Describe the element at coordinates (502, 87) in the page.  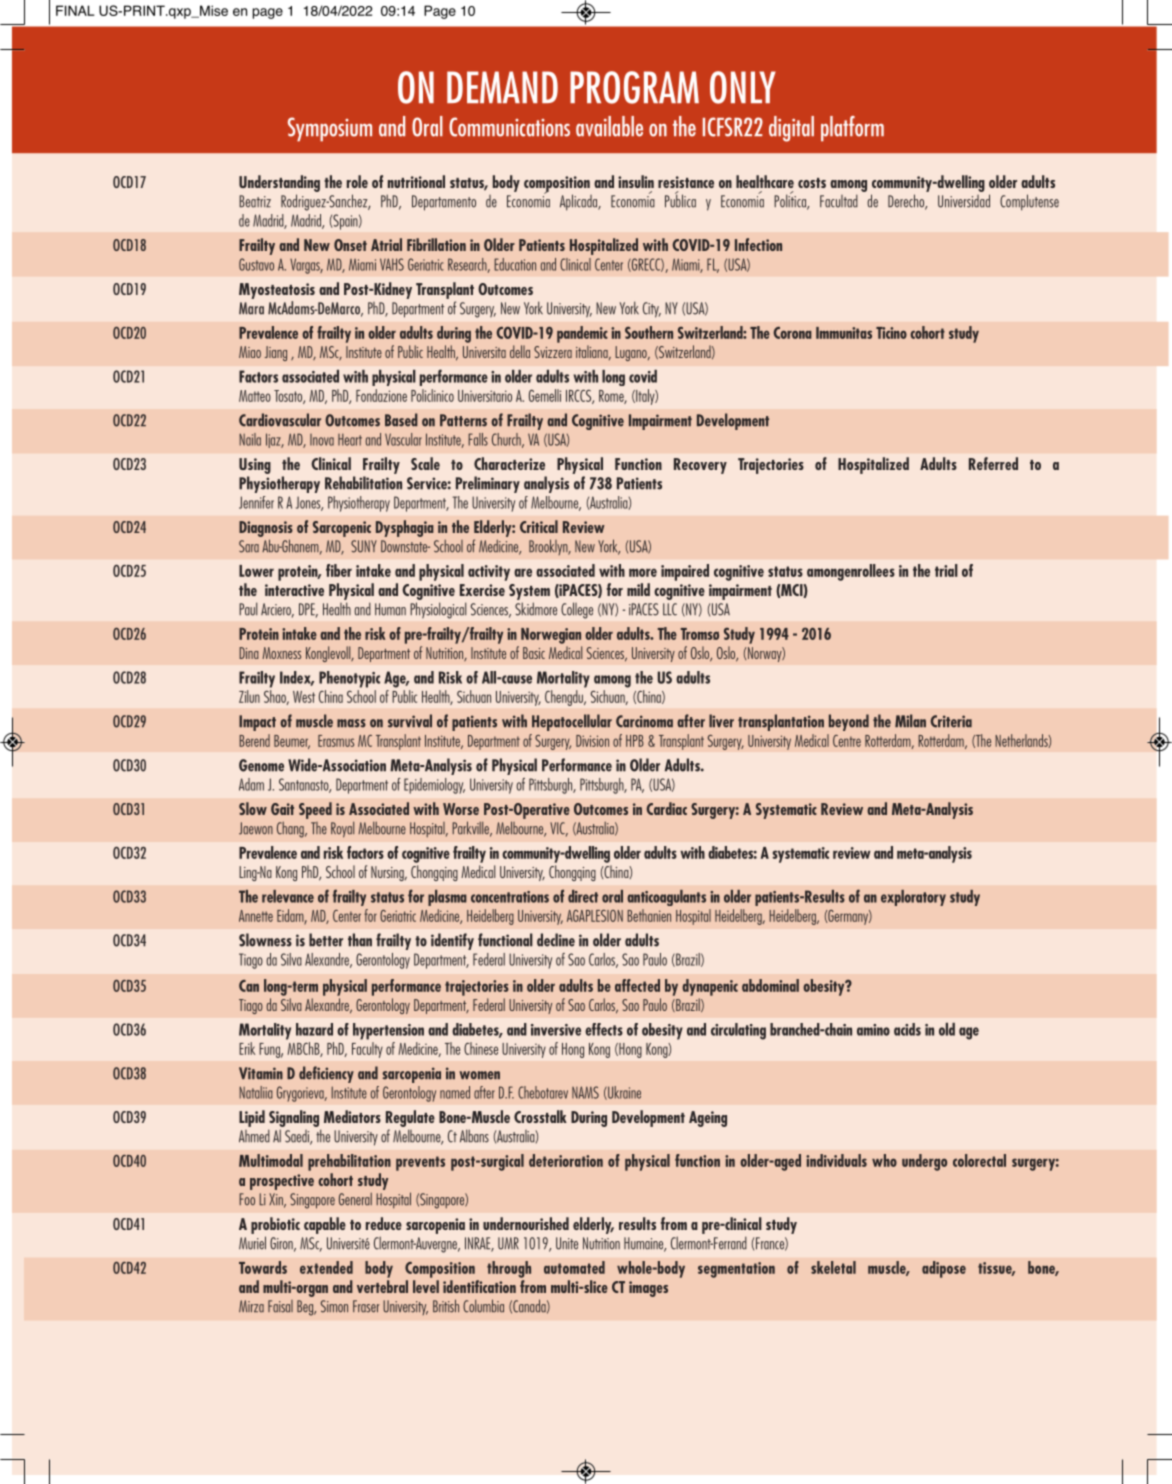
I see `DEMAND` at that location.
